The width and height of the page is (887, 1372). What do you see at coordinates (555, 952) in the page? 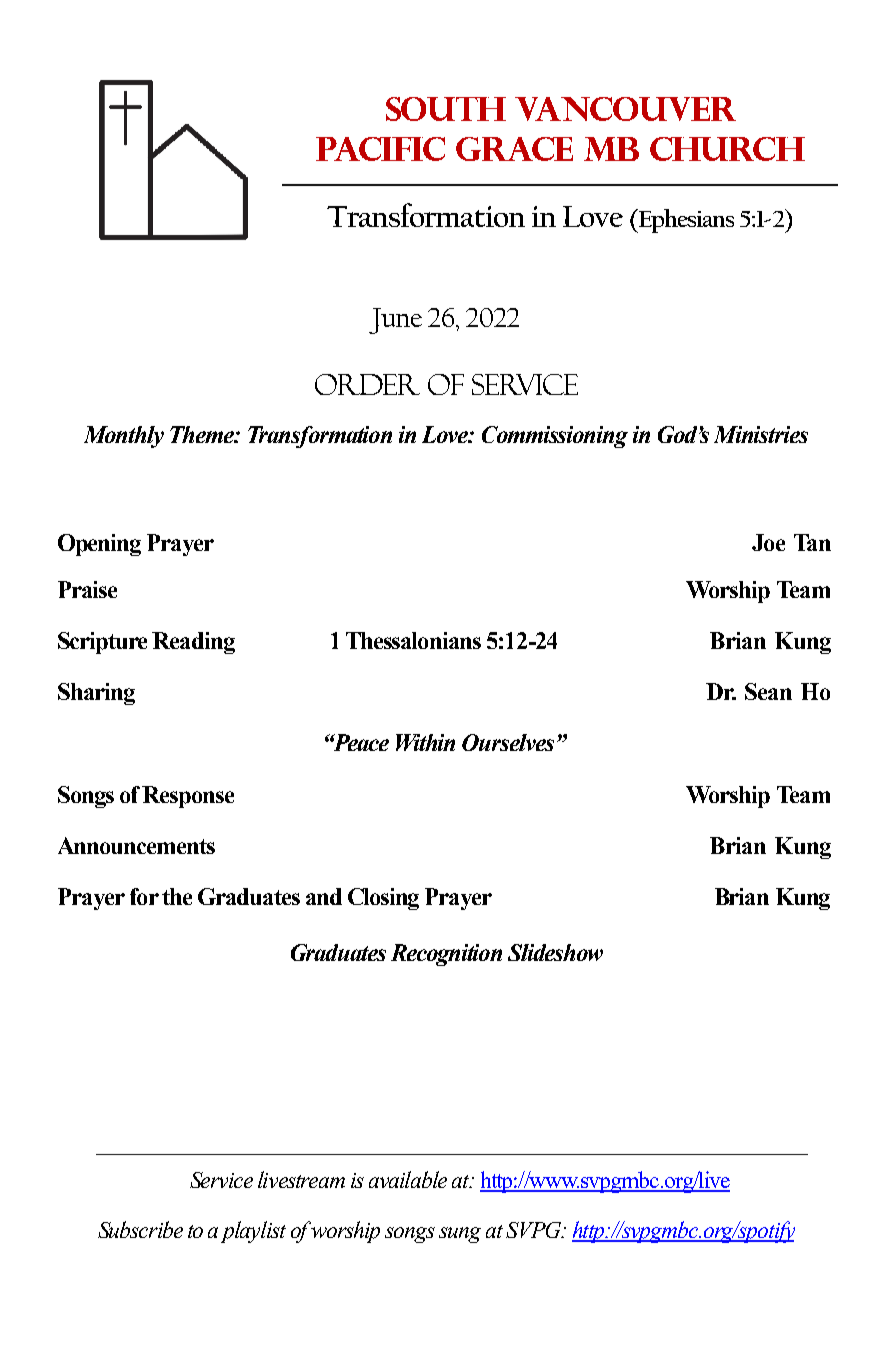
I see `Slideshow` at bounding box center [555, 952].
